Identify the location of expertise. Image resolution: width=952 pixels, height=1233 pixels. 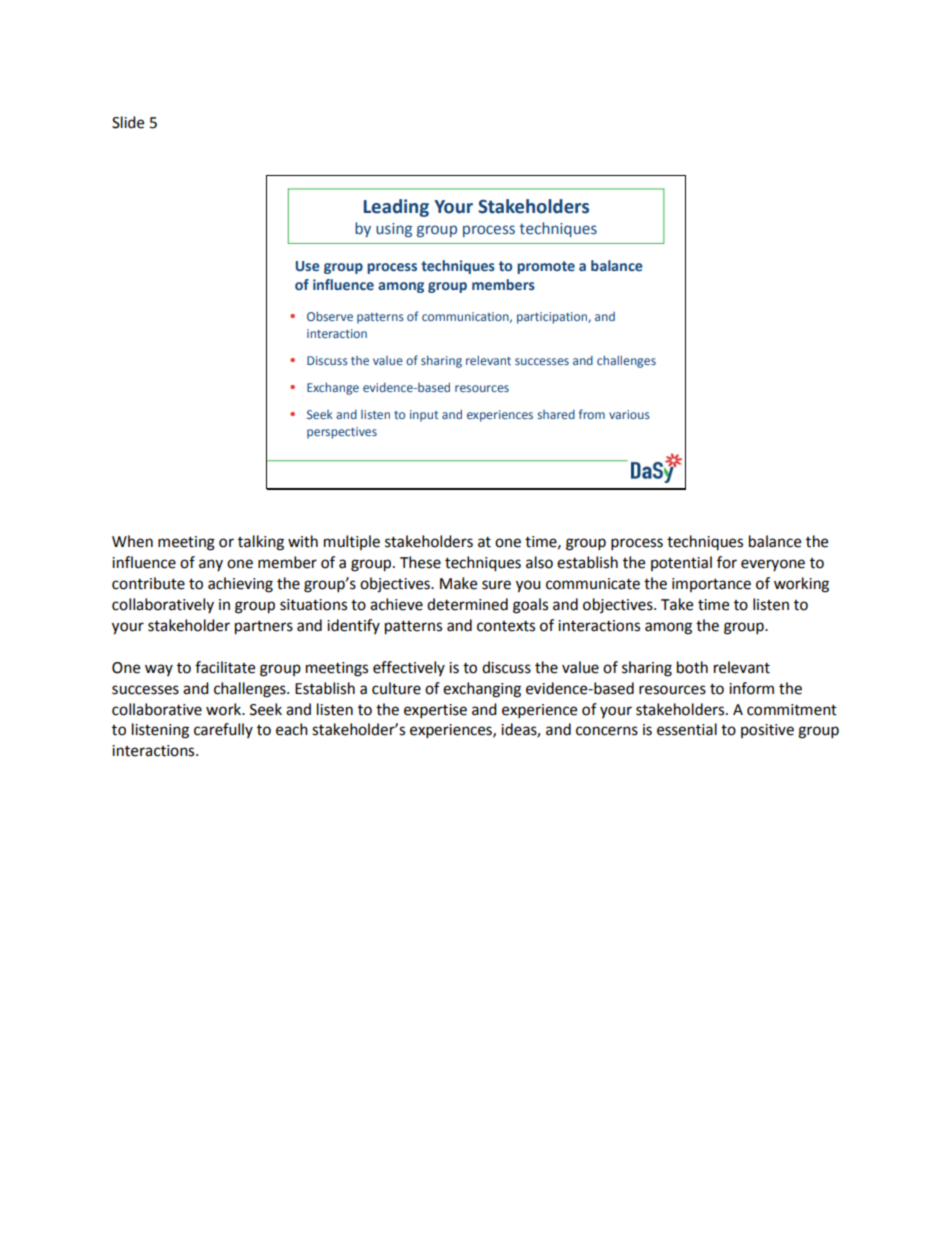
(435, 711).
